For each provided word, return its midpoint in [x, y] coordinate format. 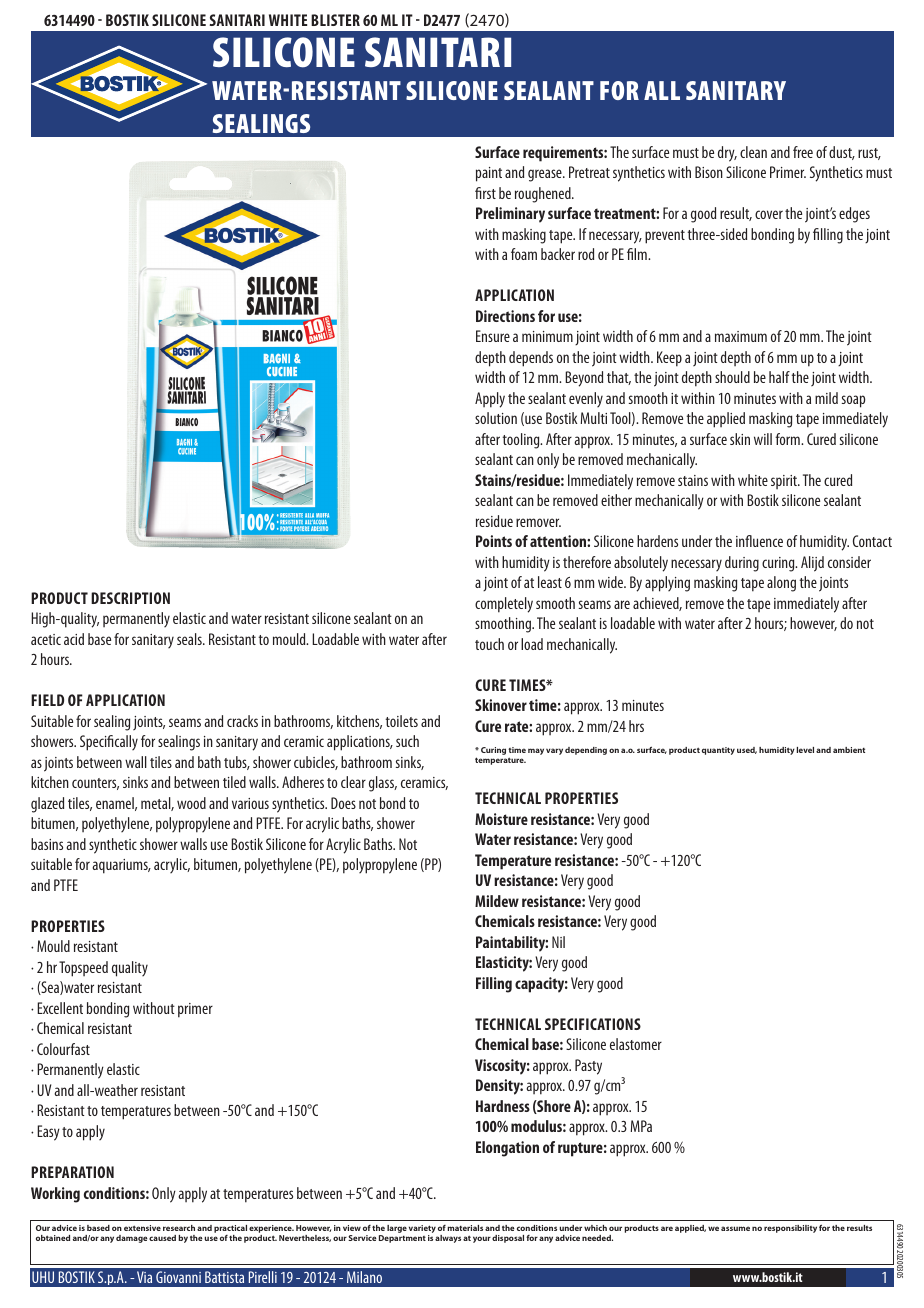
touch [489, 644]
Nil [558, 942]
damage [132, 1239]
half [779, 377]
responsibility [790, 1229]
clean [753, 152]
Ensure [493, 336]
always [448, 1239]
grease [546, 175]
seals [190, 639]
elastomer [636, 1044]
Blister [335, 20]
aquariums [121, 866]
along [781, 584]
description [130, 598]
